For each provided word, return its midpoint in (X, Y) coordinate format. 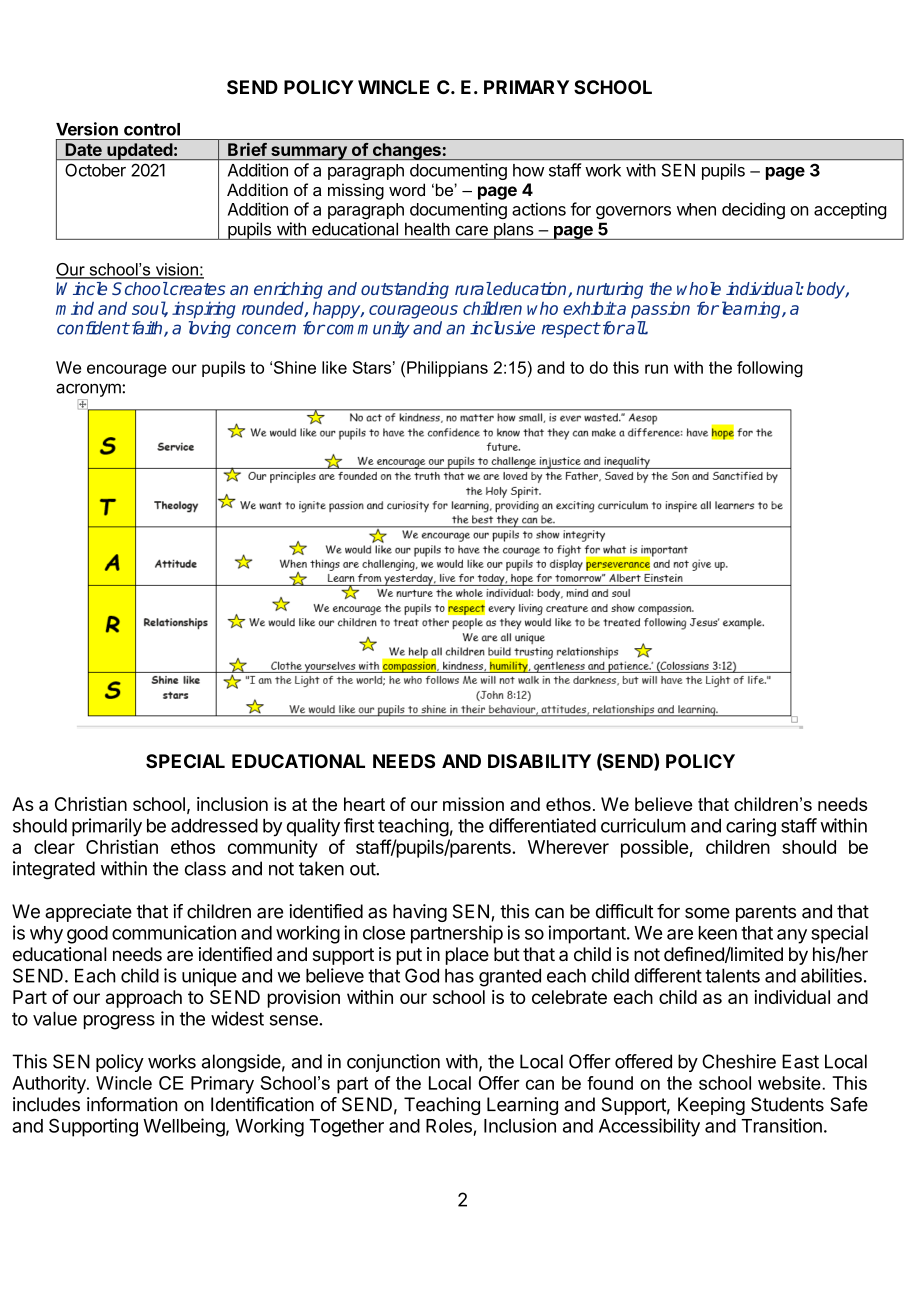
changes (406, 151)
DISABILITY (539, 761)
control (152, 129)
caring (751, 827)
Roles (449, 1126)
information (132, 1104)
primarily (107, 827)
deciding (753, 210)
